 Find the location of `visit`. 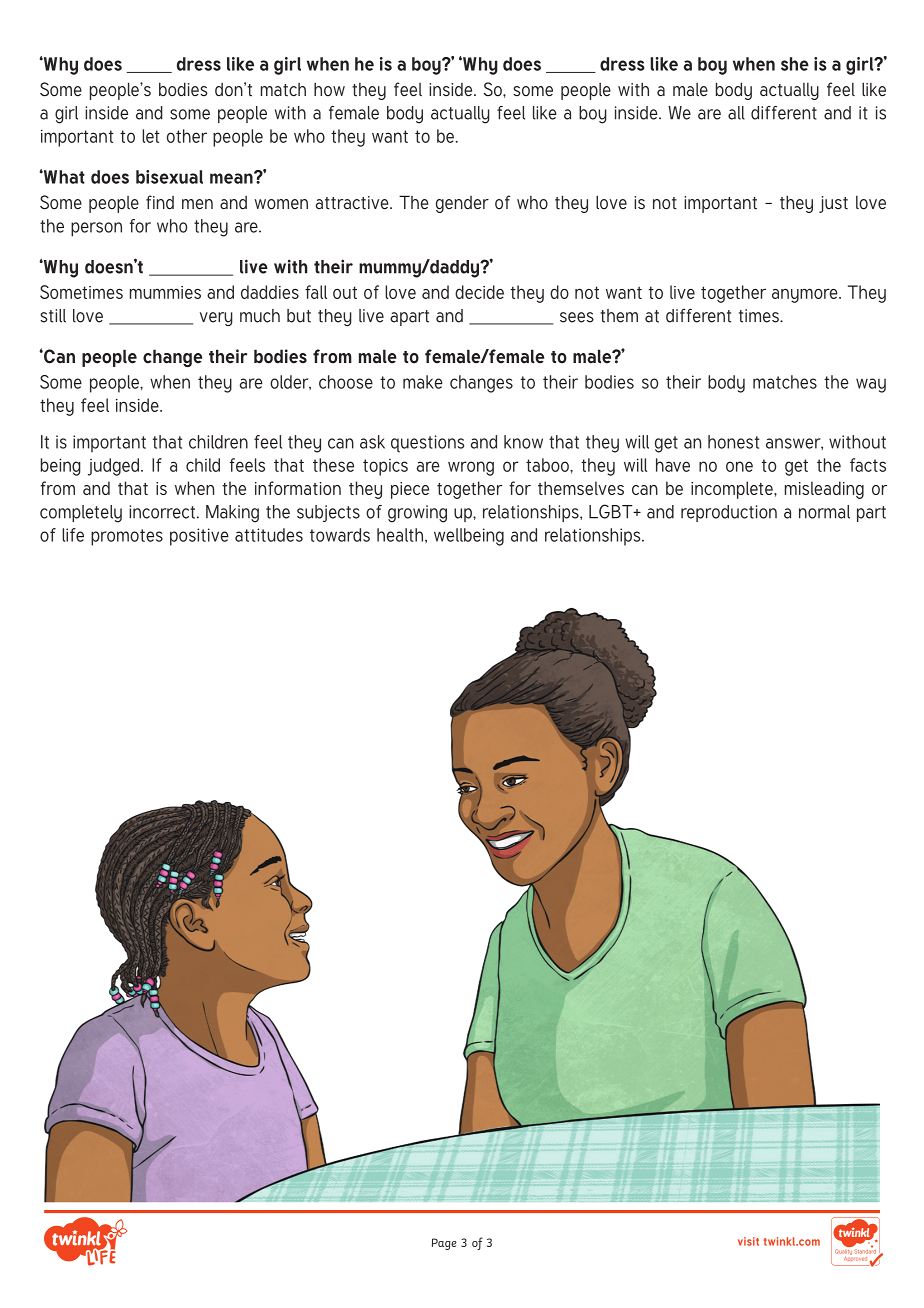

visit is located at coordinates (748, 1241).
